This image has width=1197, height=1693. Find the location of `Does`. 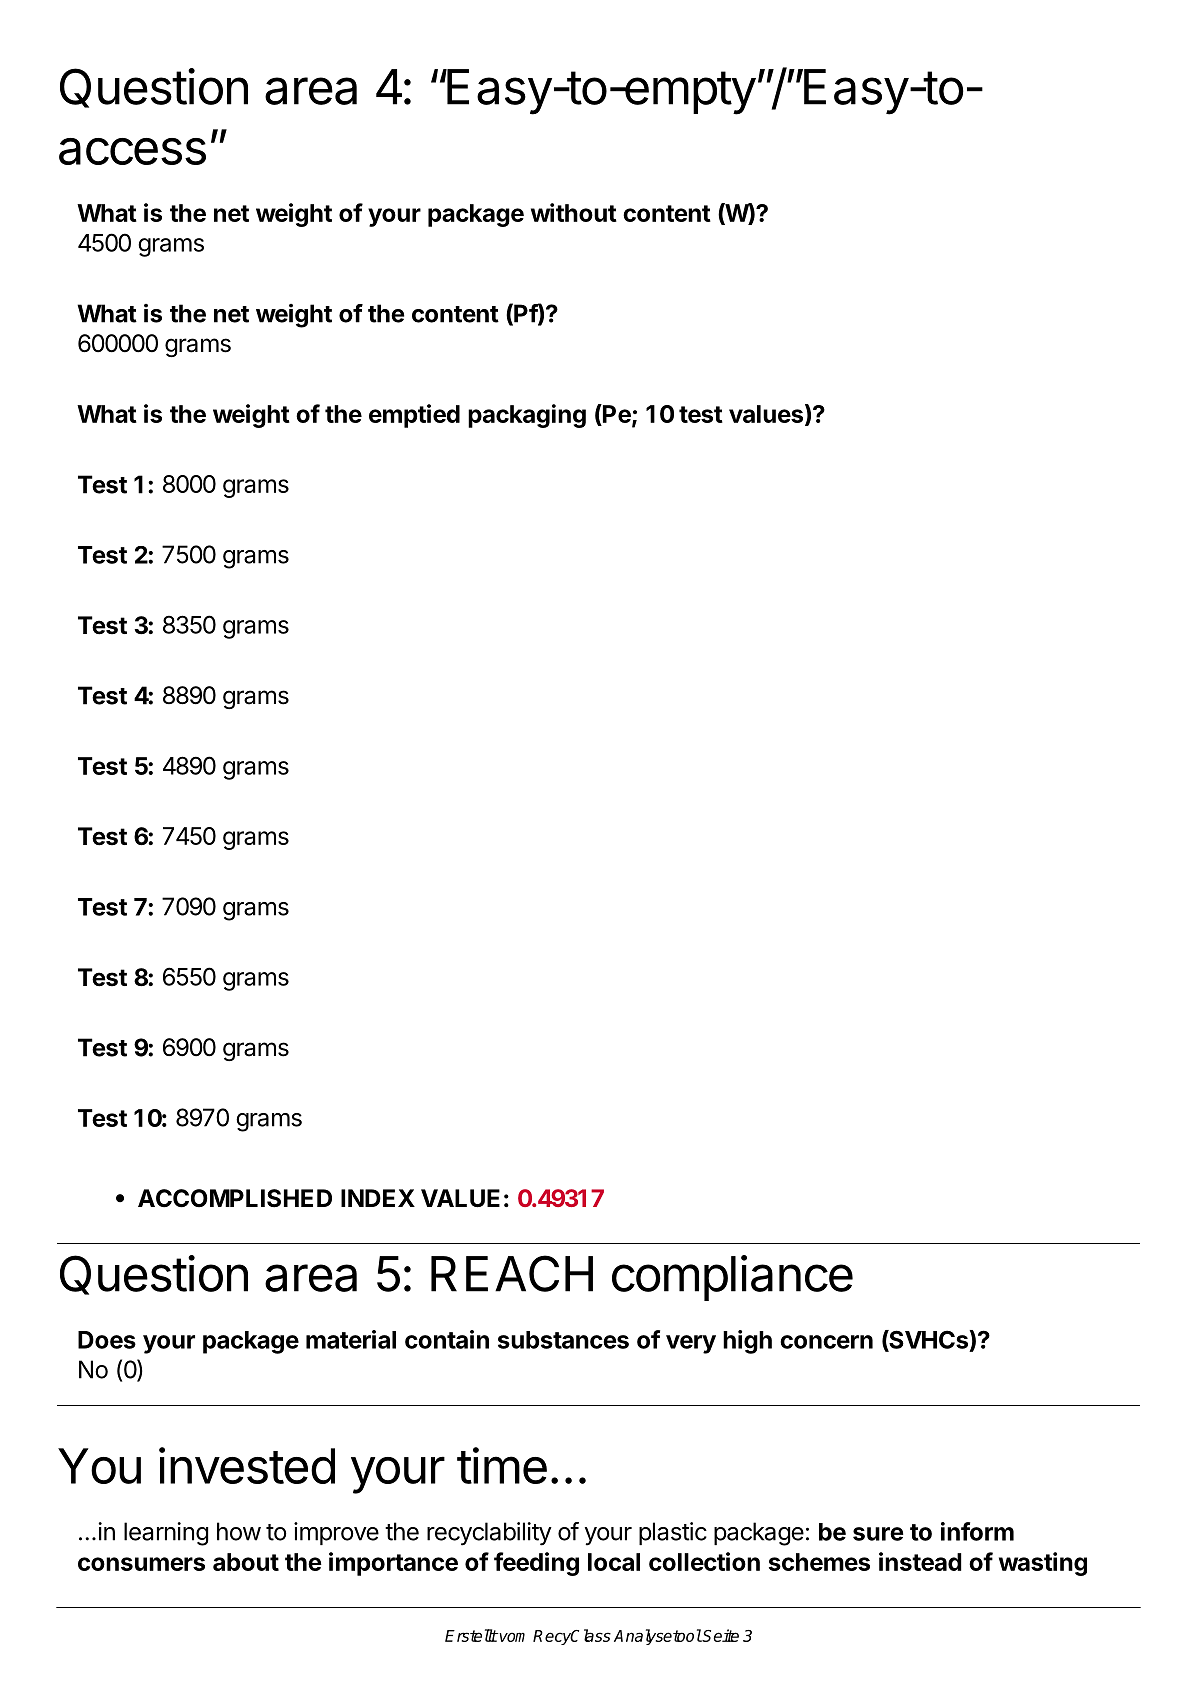

Does is located at coordinates (107, 1340).
